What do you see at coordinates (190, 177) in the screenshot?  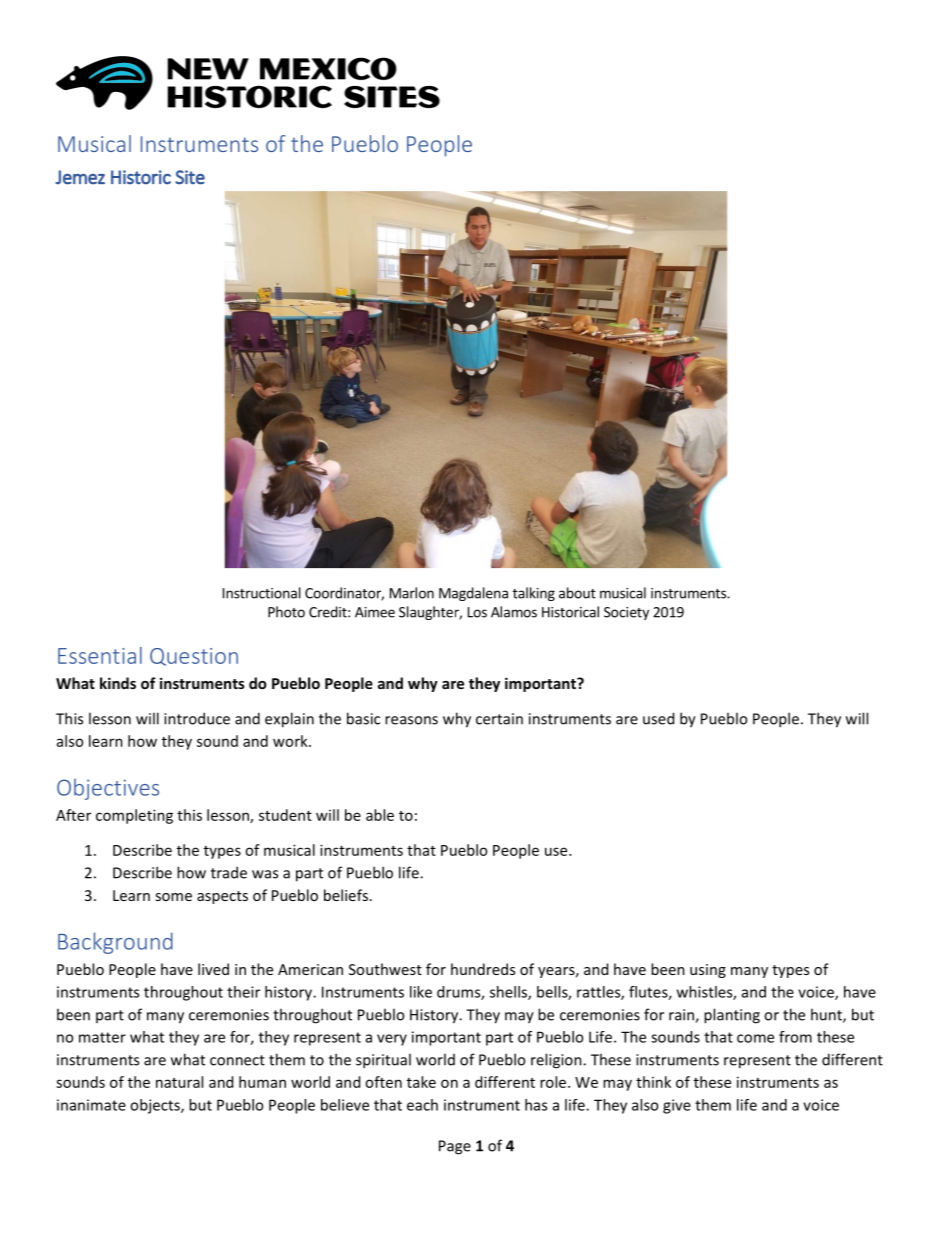 I see `Site` at bounding box center [190, 177].
